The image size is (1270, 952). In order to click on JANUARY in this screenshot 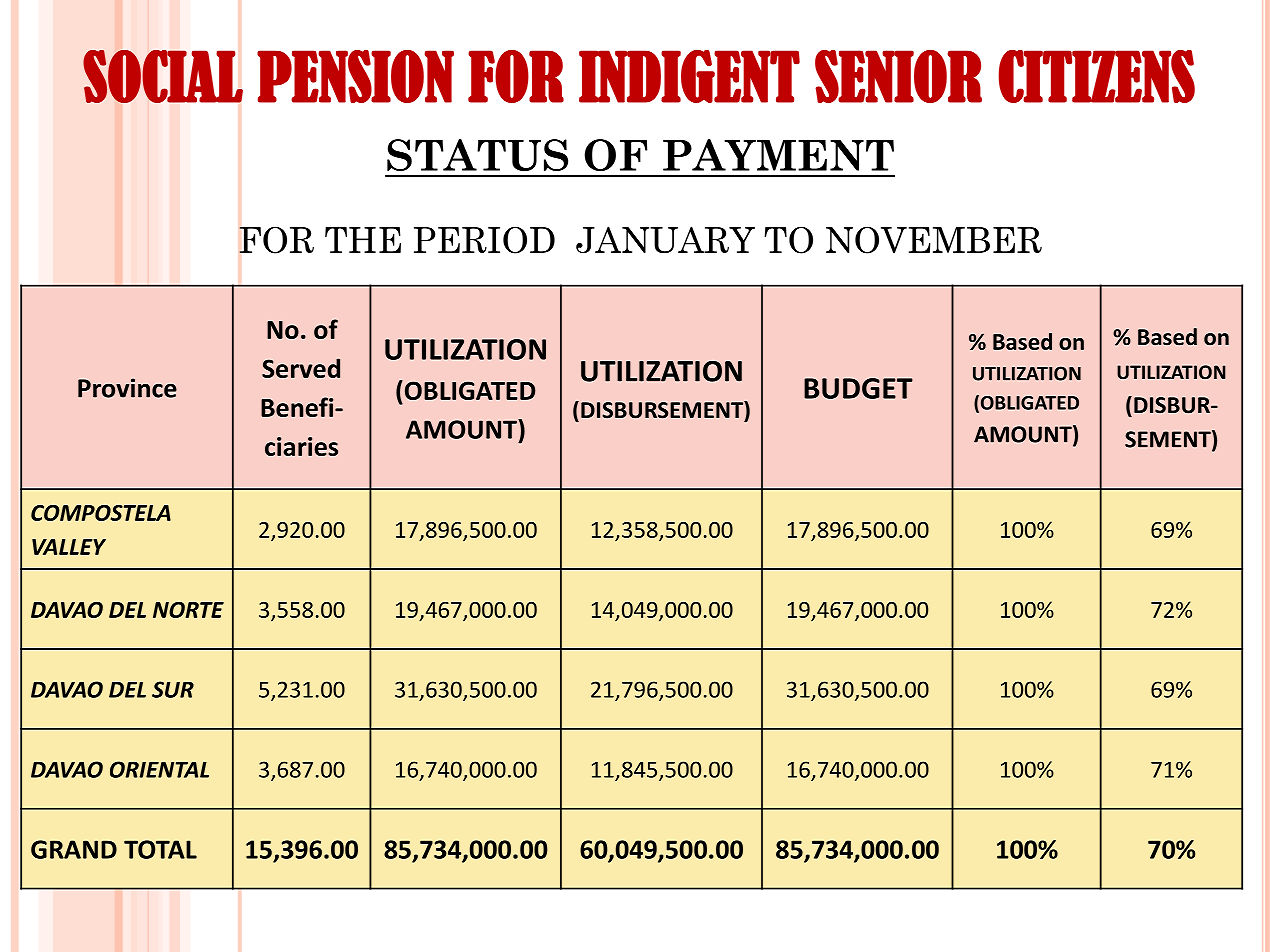, I will do `click(665, 240)`.
